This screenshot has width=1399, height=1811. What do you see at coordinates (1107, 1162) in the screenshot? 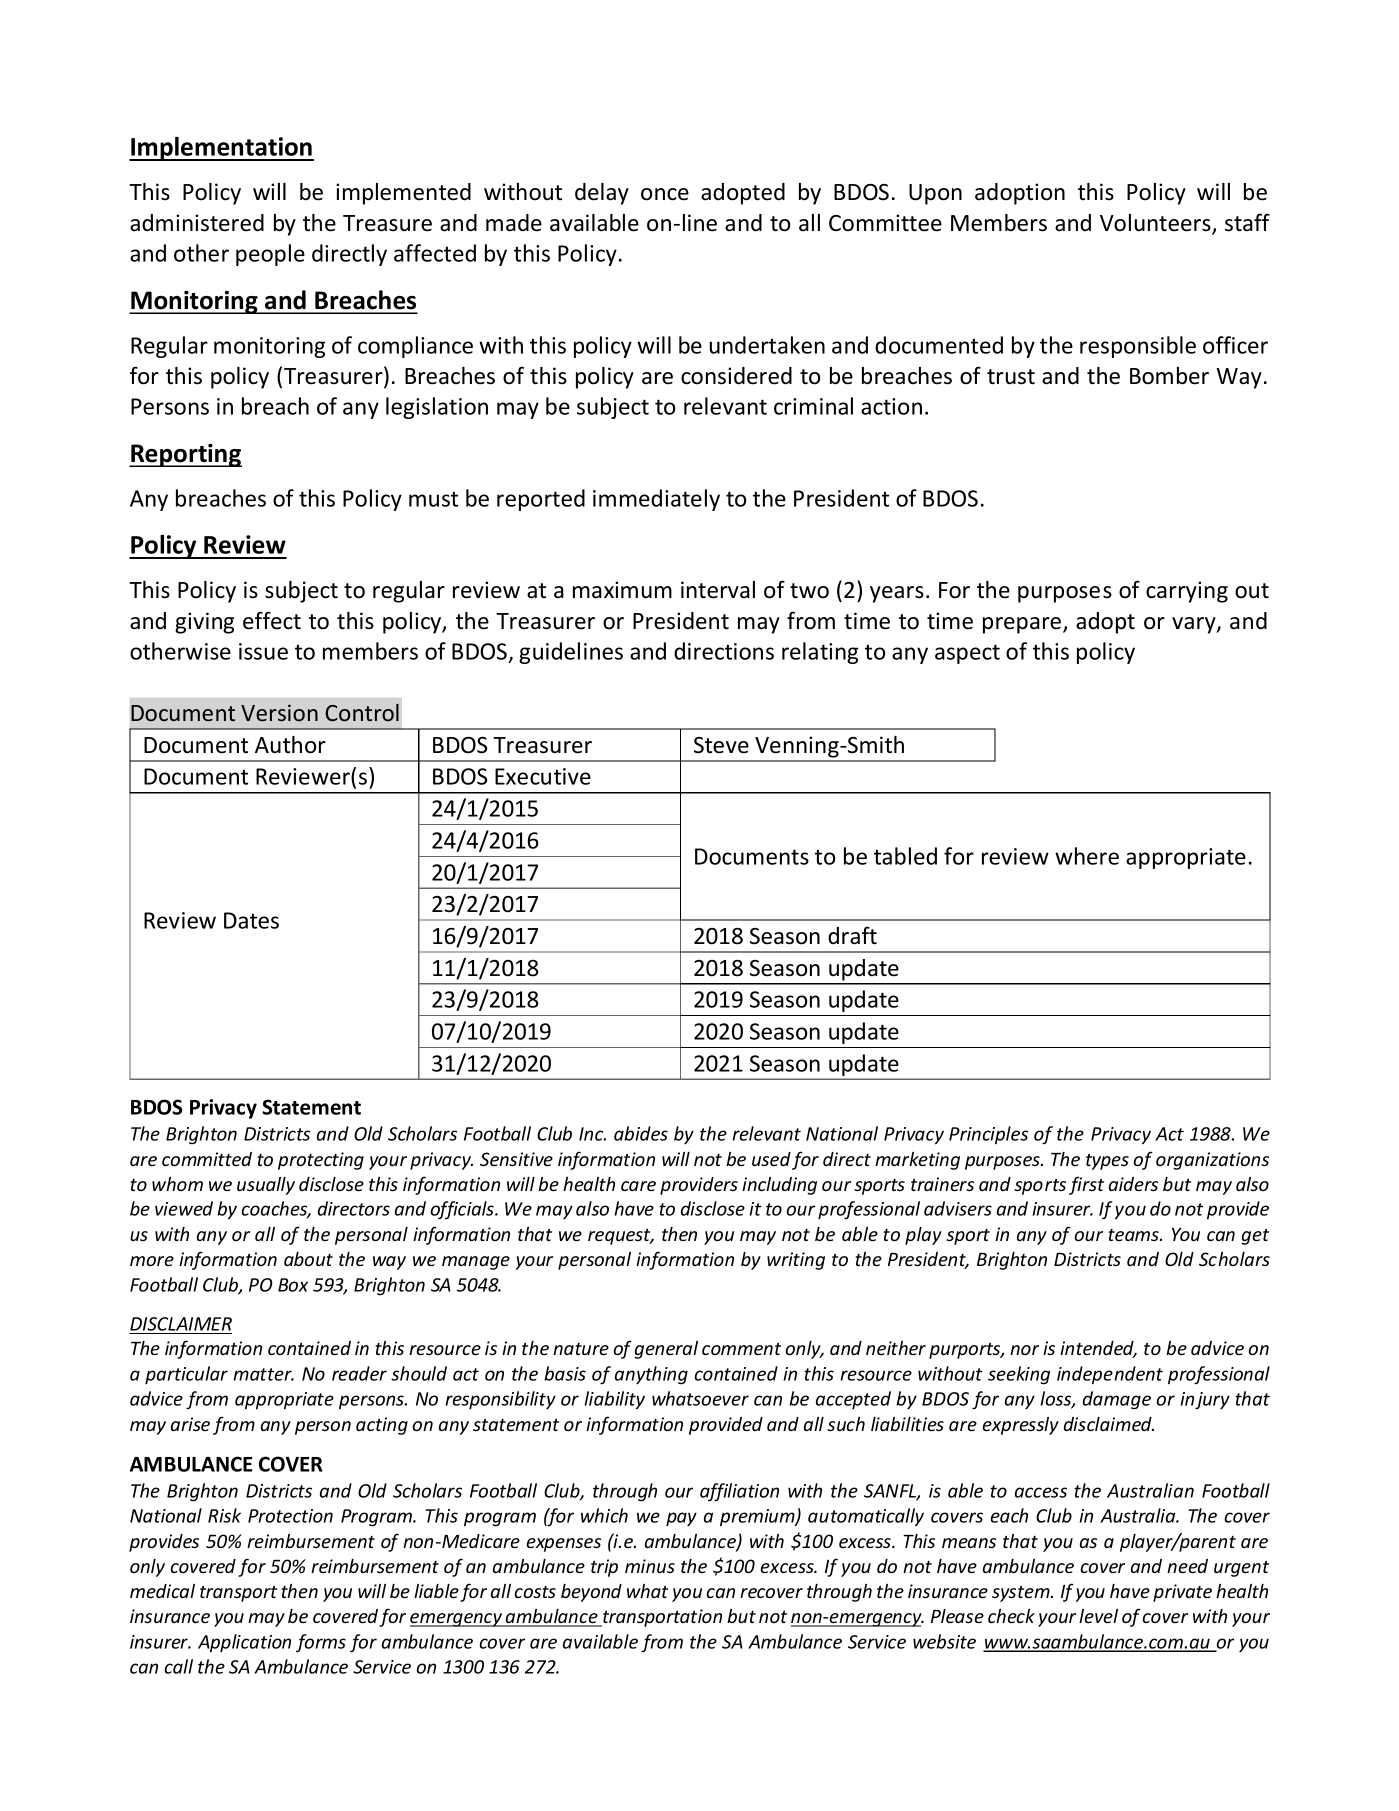
I see `types` at bounding box center [1107, 1162].
